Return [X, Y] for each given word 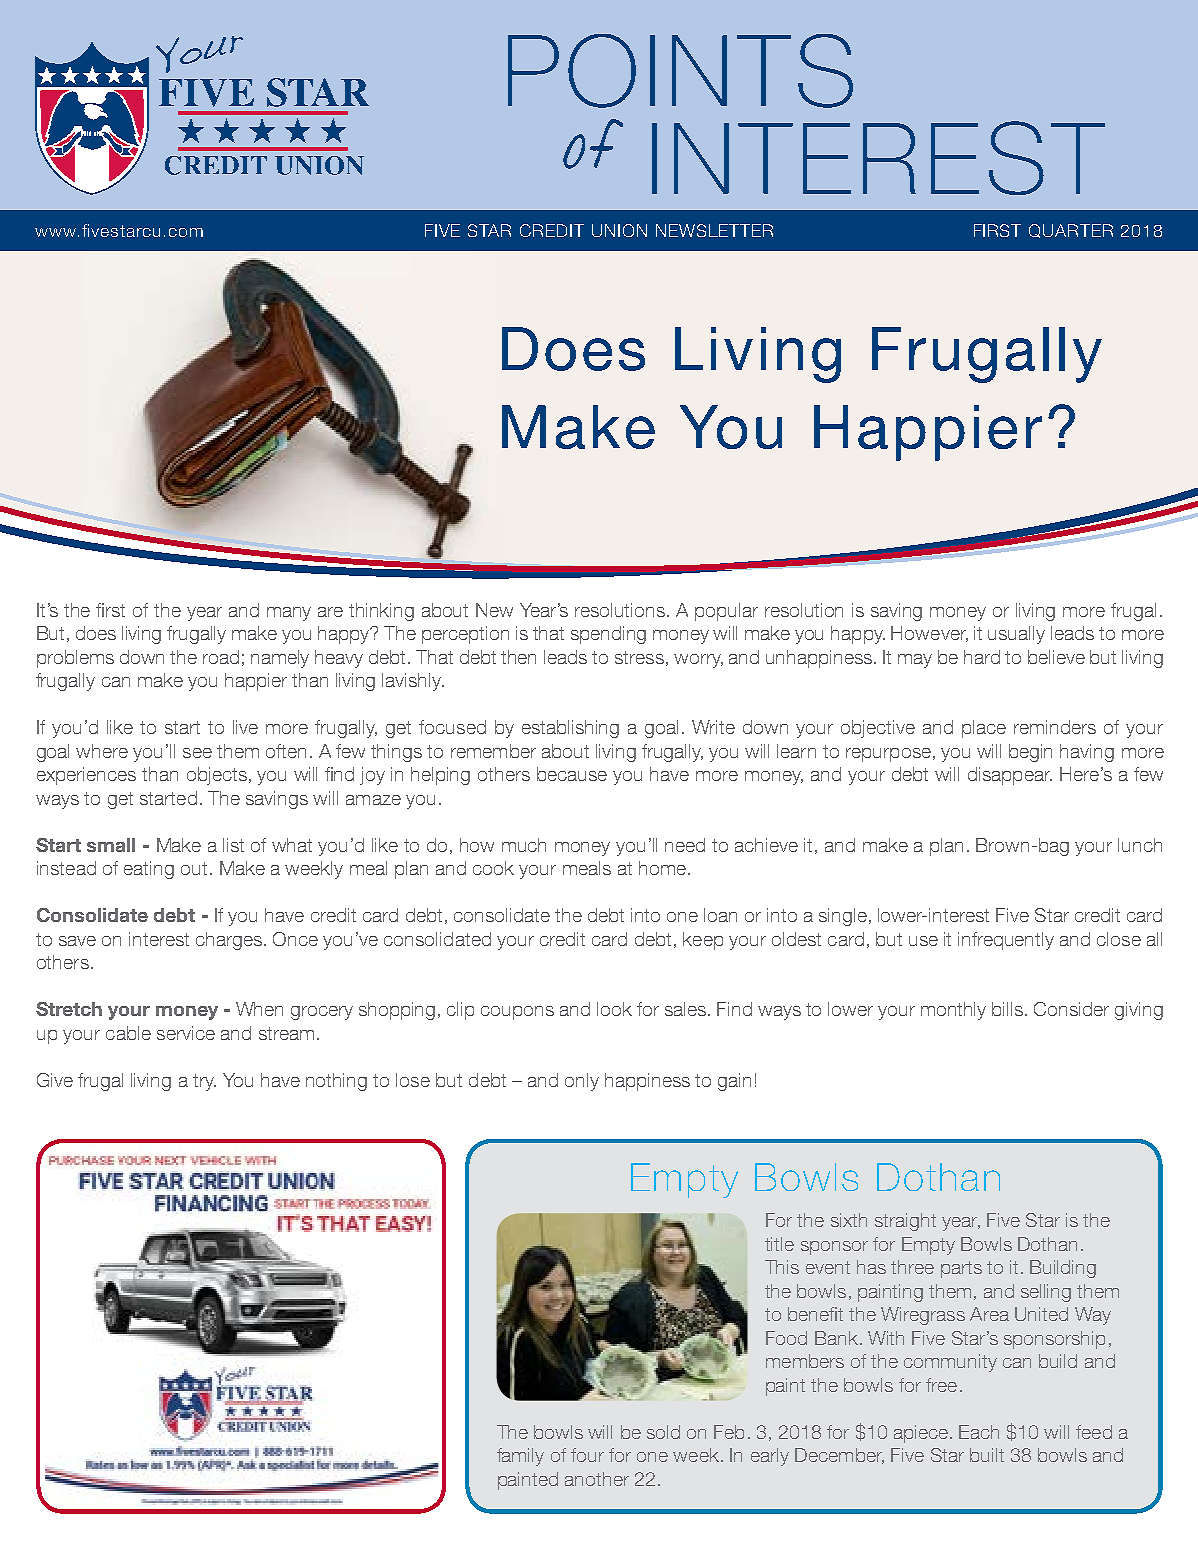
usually [1016, 635]
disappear [1010, 776]
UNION [619, 230]
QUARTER [1071, 231]
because [572, 774]
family [520, 1457]
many [289, 614]
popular [726, 612]
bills [1009, 1009]
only [582, 1082]
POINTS [680, 71]
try [204, 1082]
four [587, 1455]
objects [217, 776]
